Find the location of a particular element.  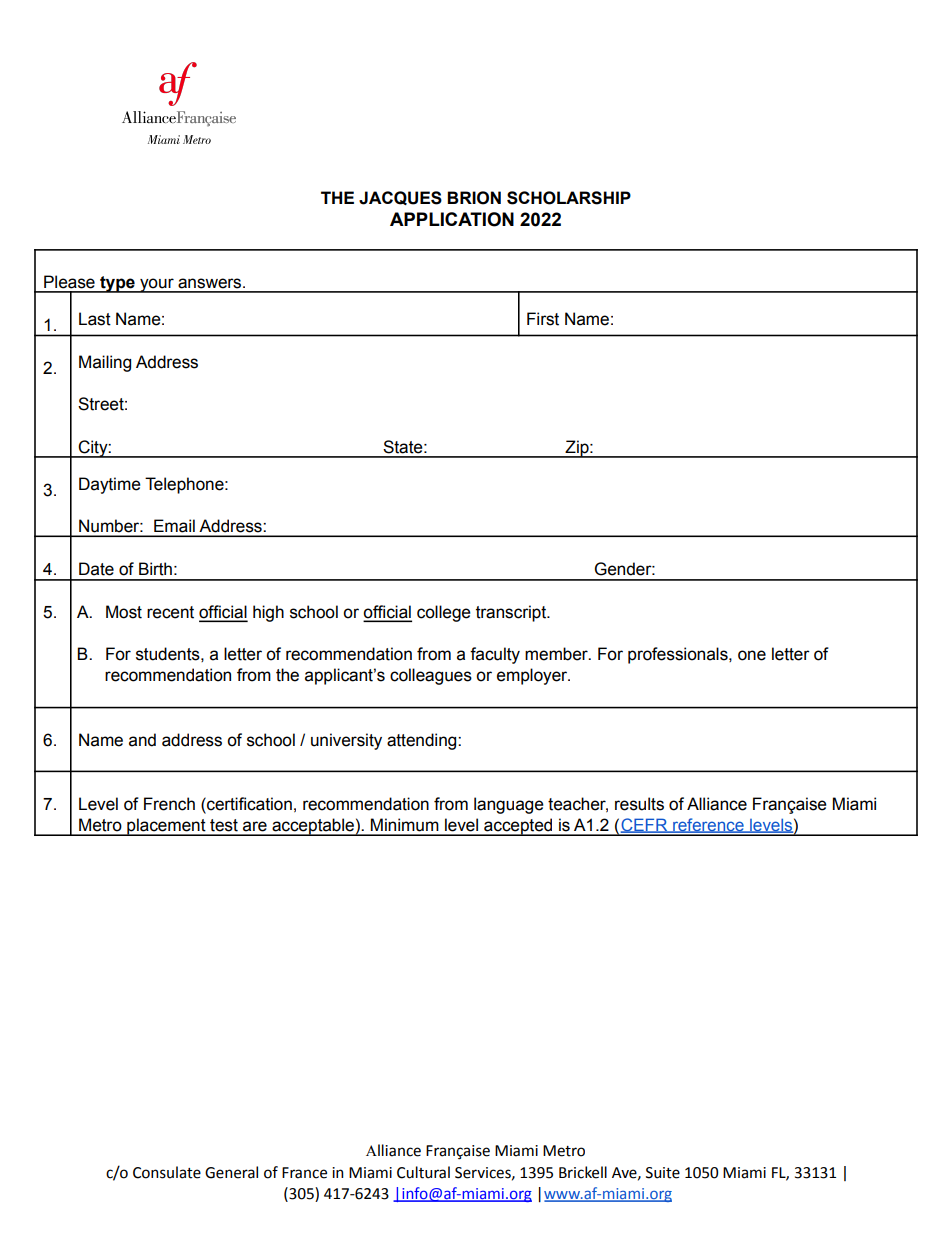

professionals is located at coordinates (679, 655).
